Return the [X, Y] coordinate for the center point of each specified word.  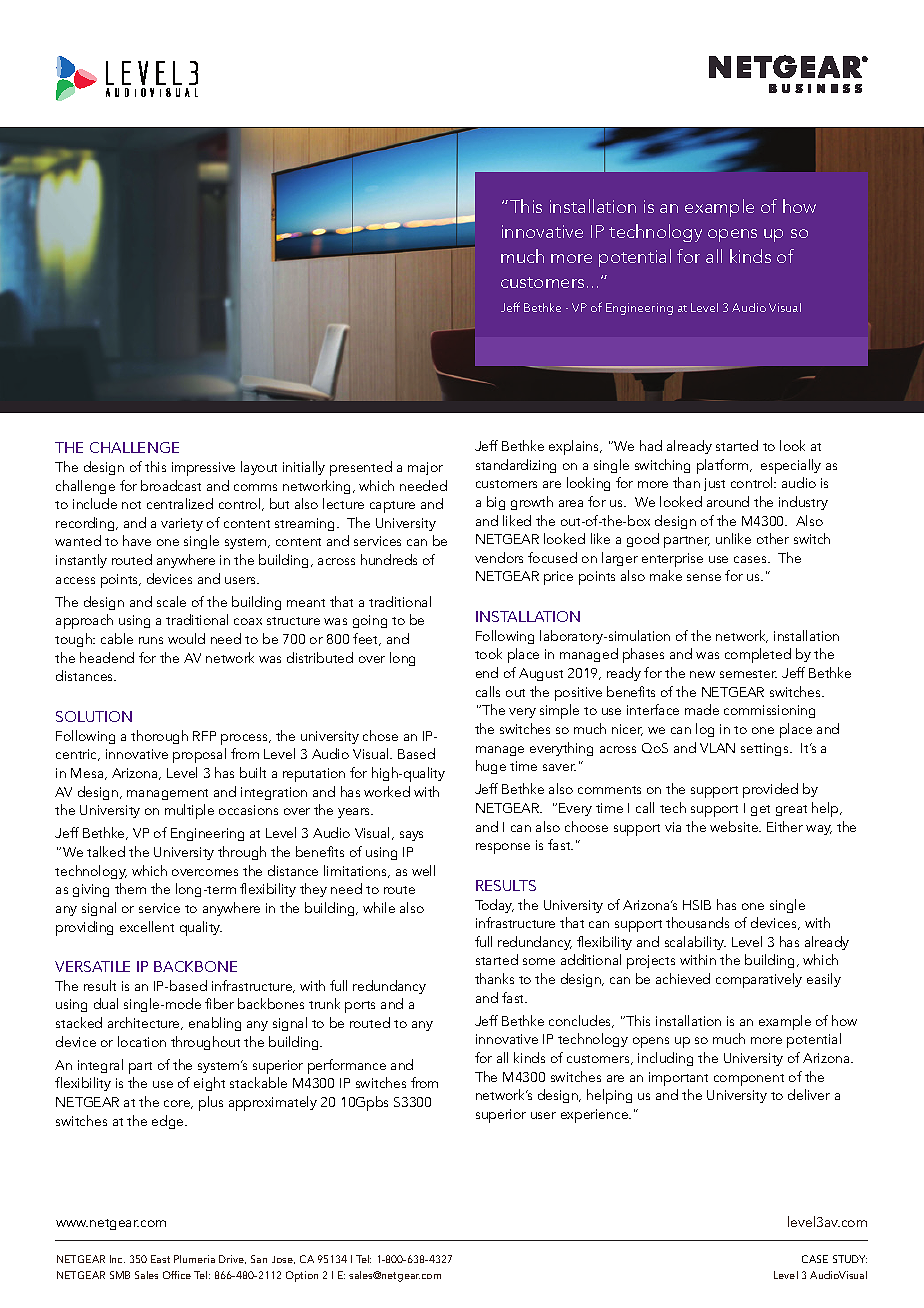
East [160, 1259]
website [735, 826]
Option [302, 1276]
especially [791, 466]
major [425, 468]
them [130, 888]
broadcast [171, 485]
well [423, 870]
